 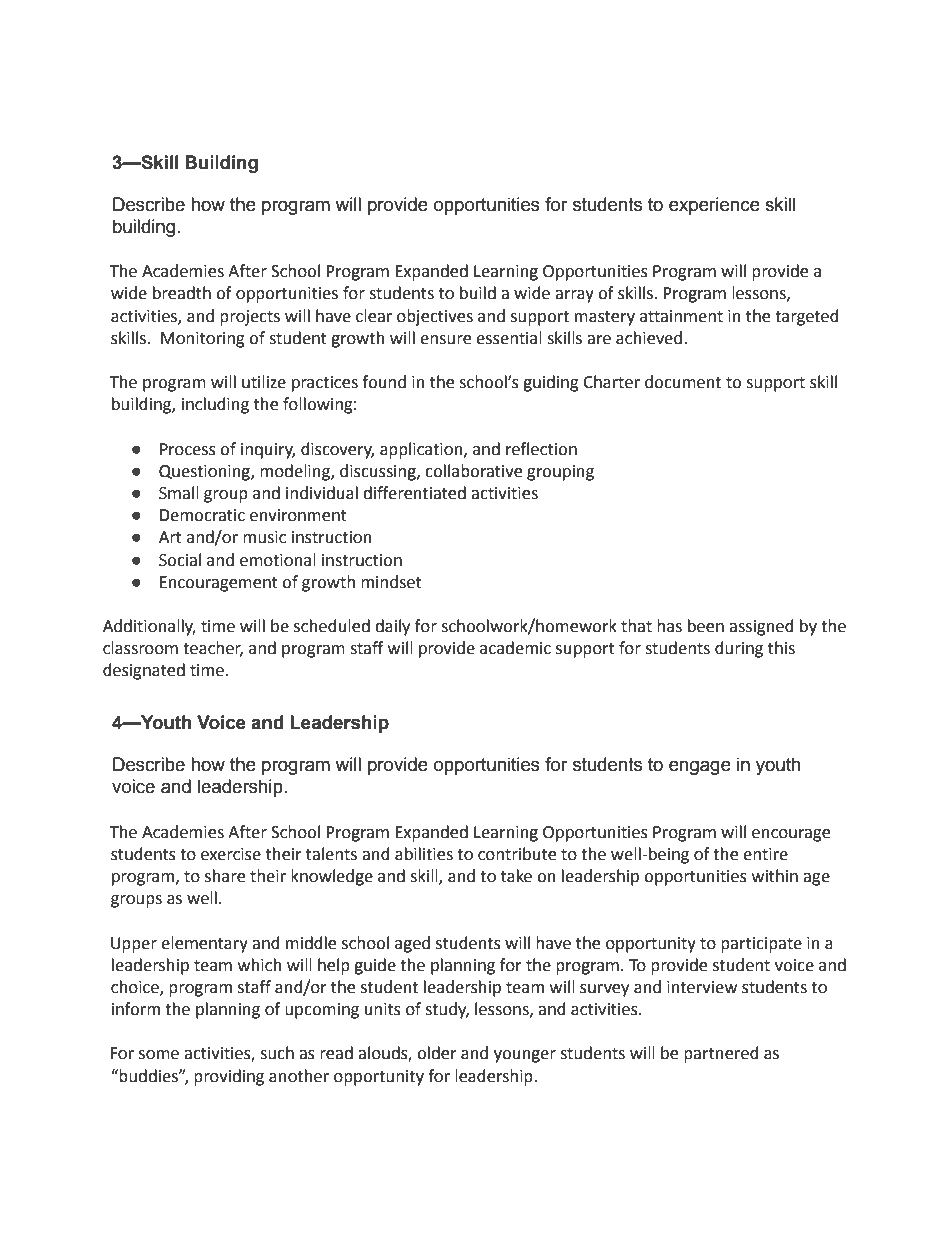 What do you see at coordinates (435, 317) in the page?
I see `objectives` at bounding box center [435, 317].
